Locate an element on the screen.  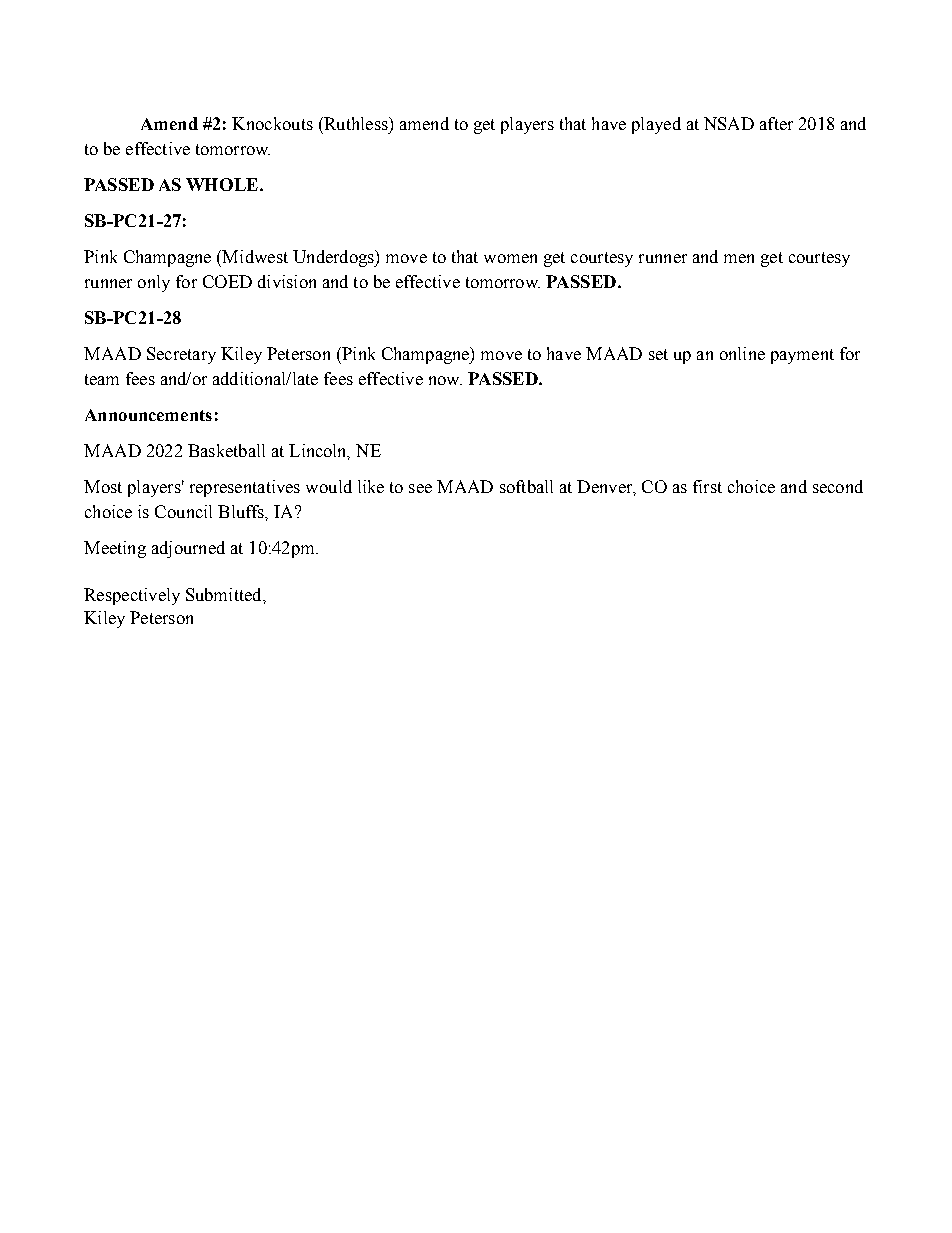
women is located at coordinates (510, 258).
